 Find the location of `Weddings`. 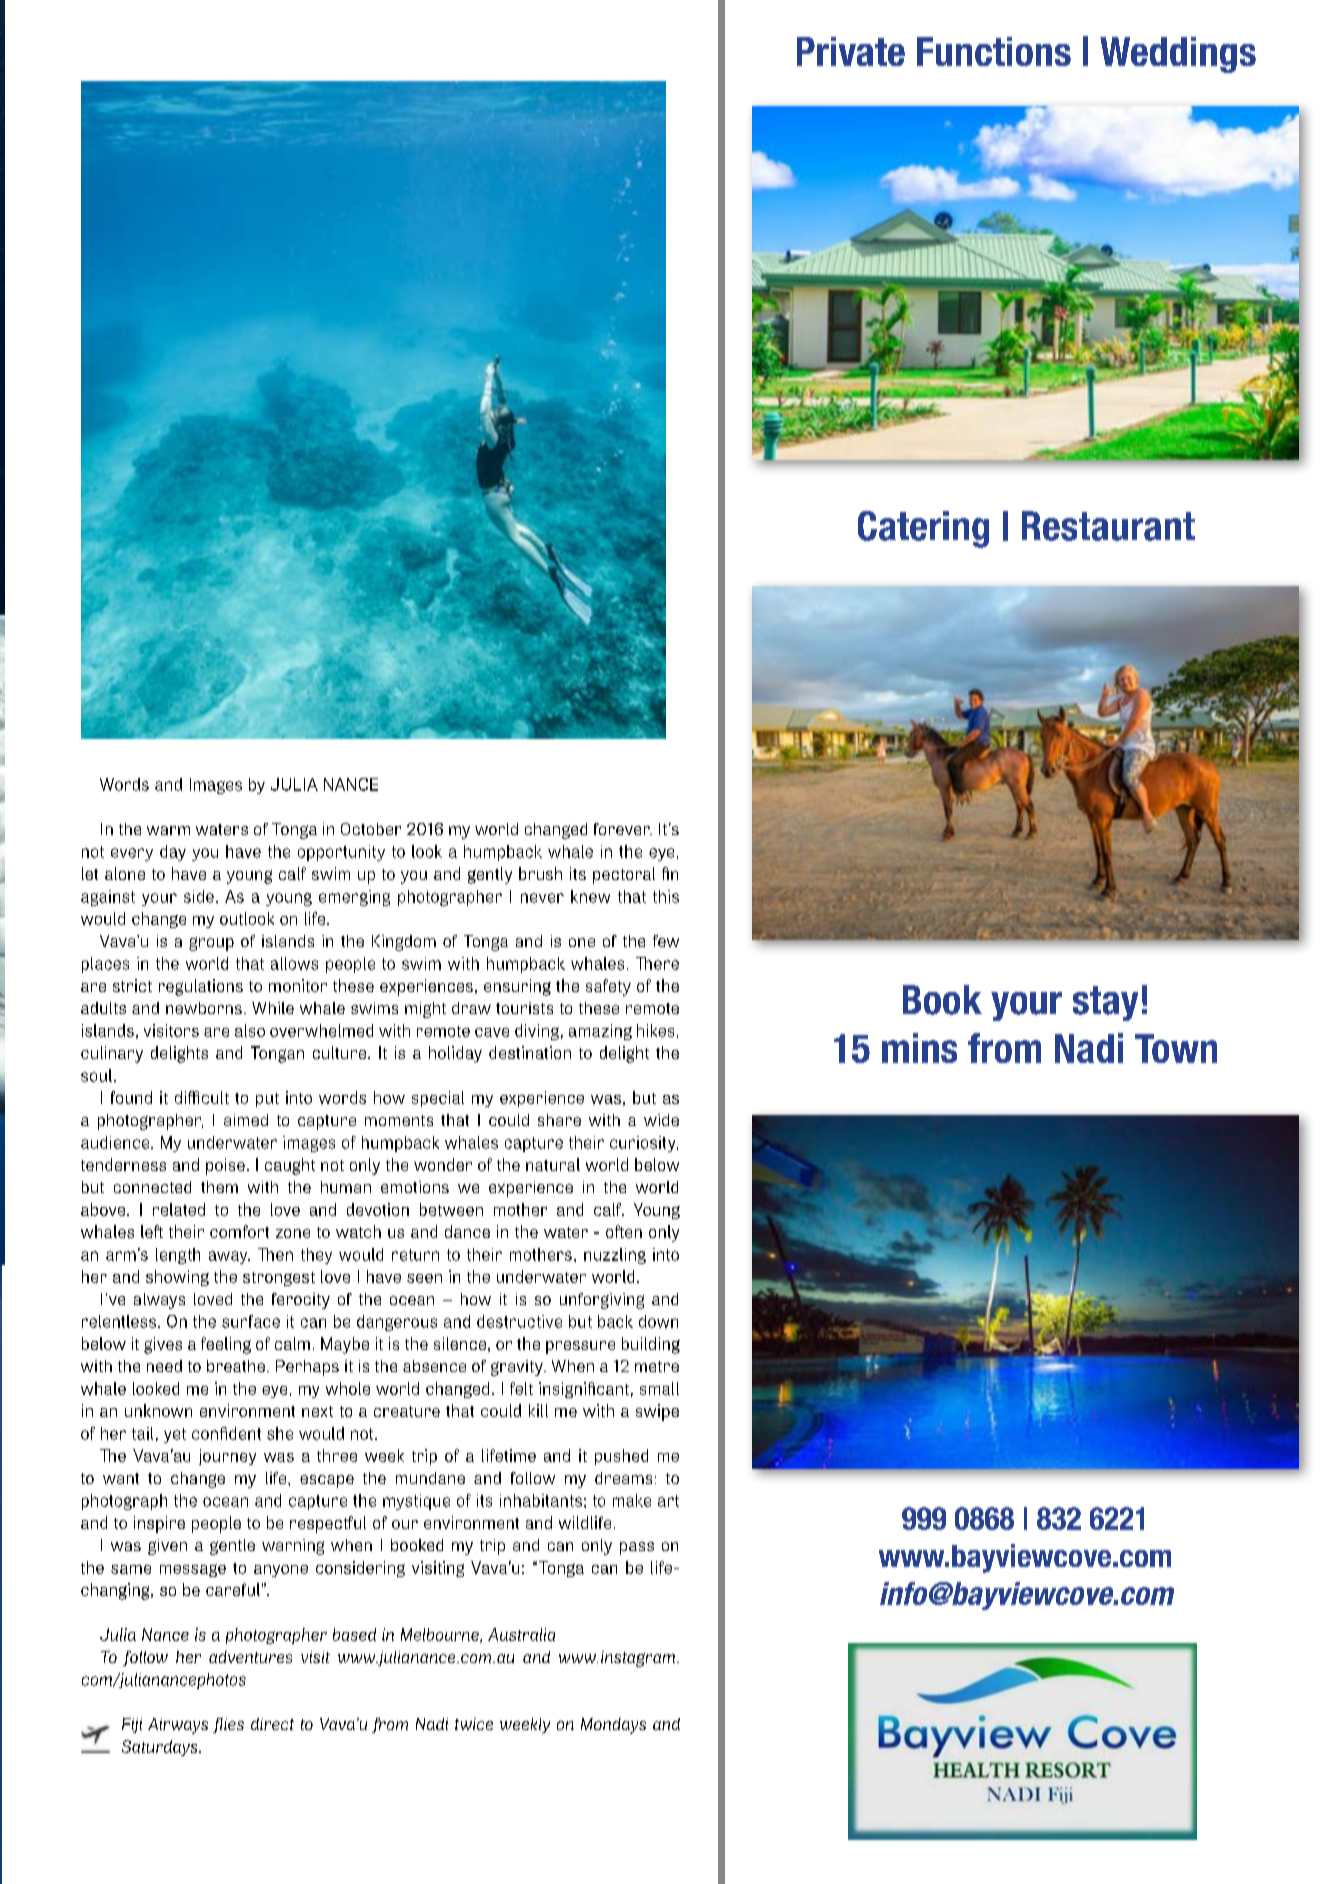

Weddings is located at coordinates (1178, 55).
